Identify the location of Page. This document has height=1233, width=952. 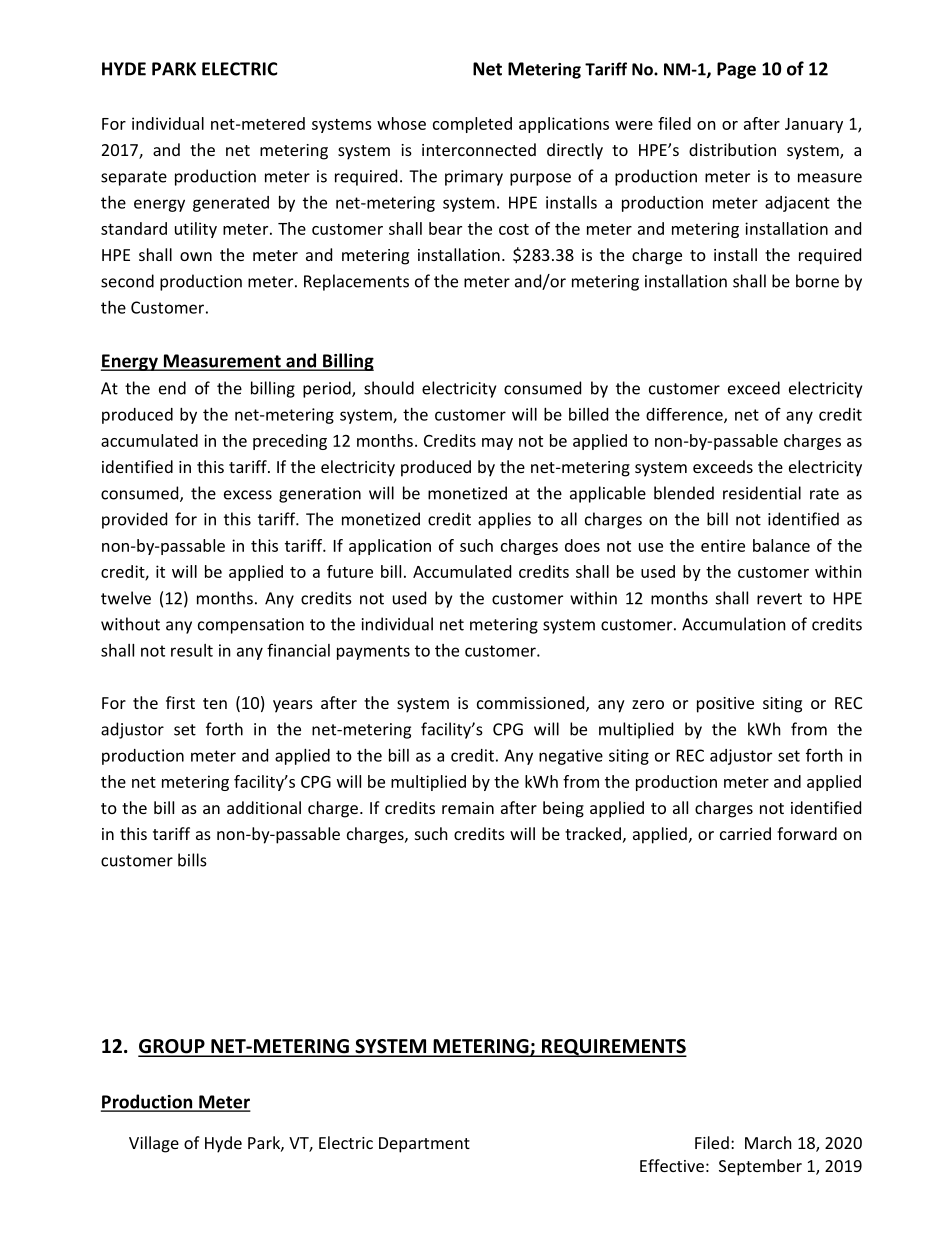
(736, 70).
